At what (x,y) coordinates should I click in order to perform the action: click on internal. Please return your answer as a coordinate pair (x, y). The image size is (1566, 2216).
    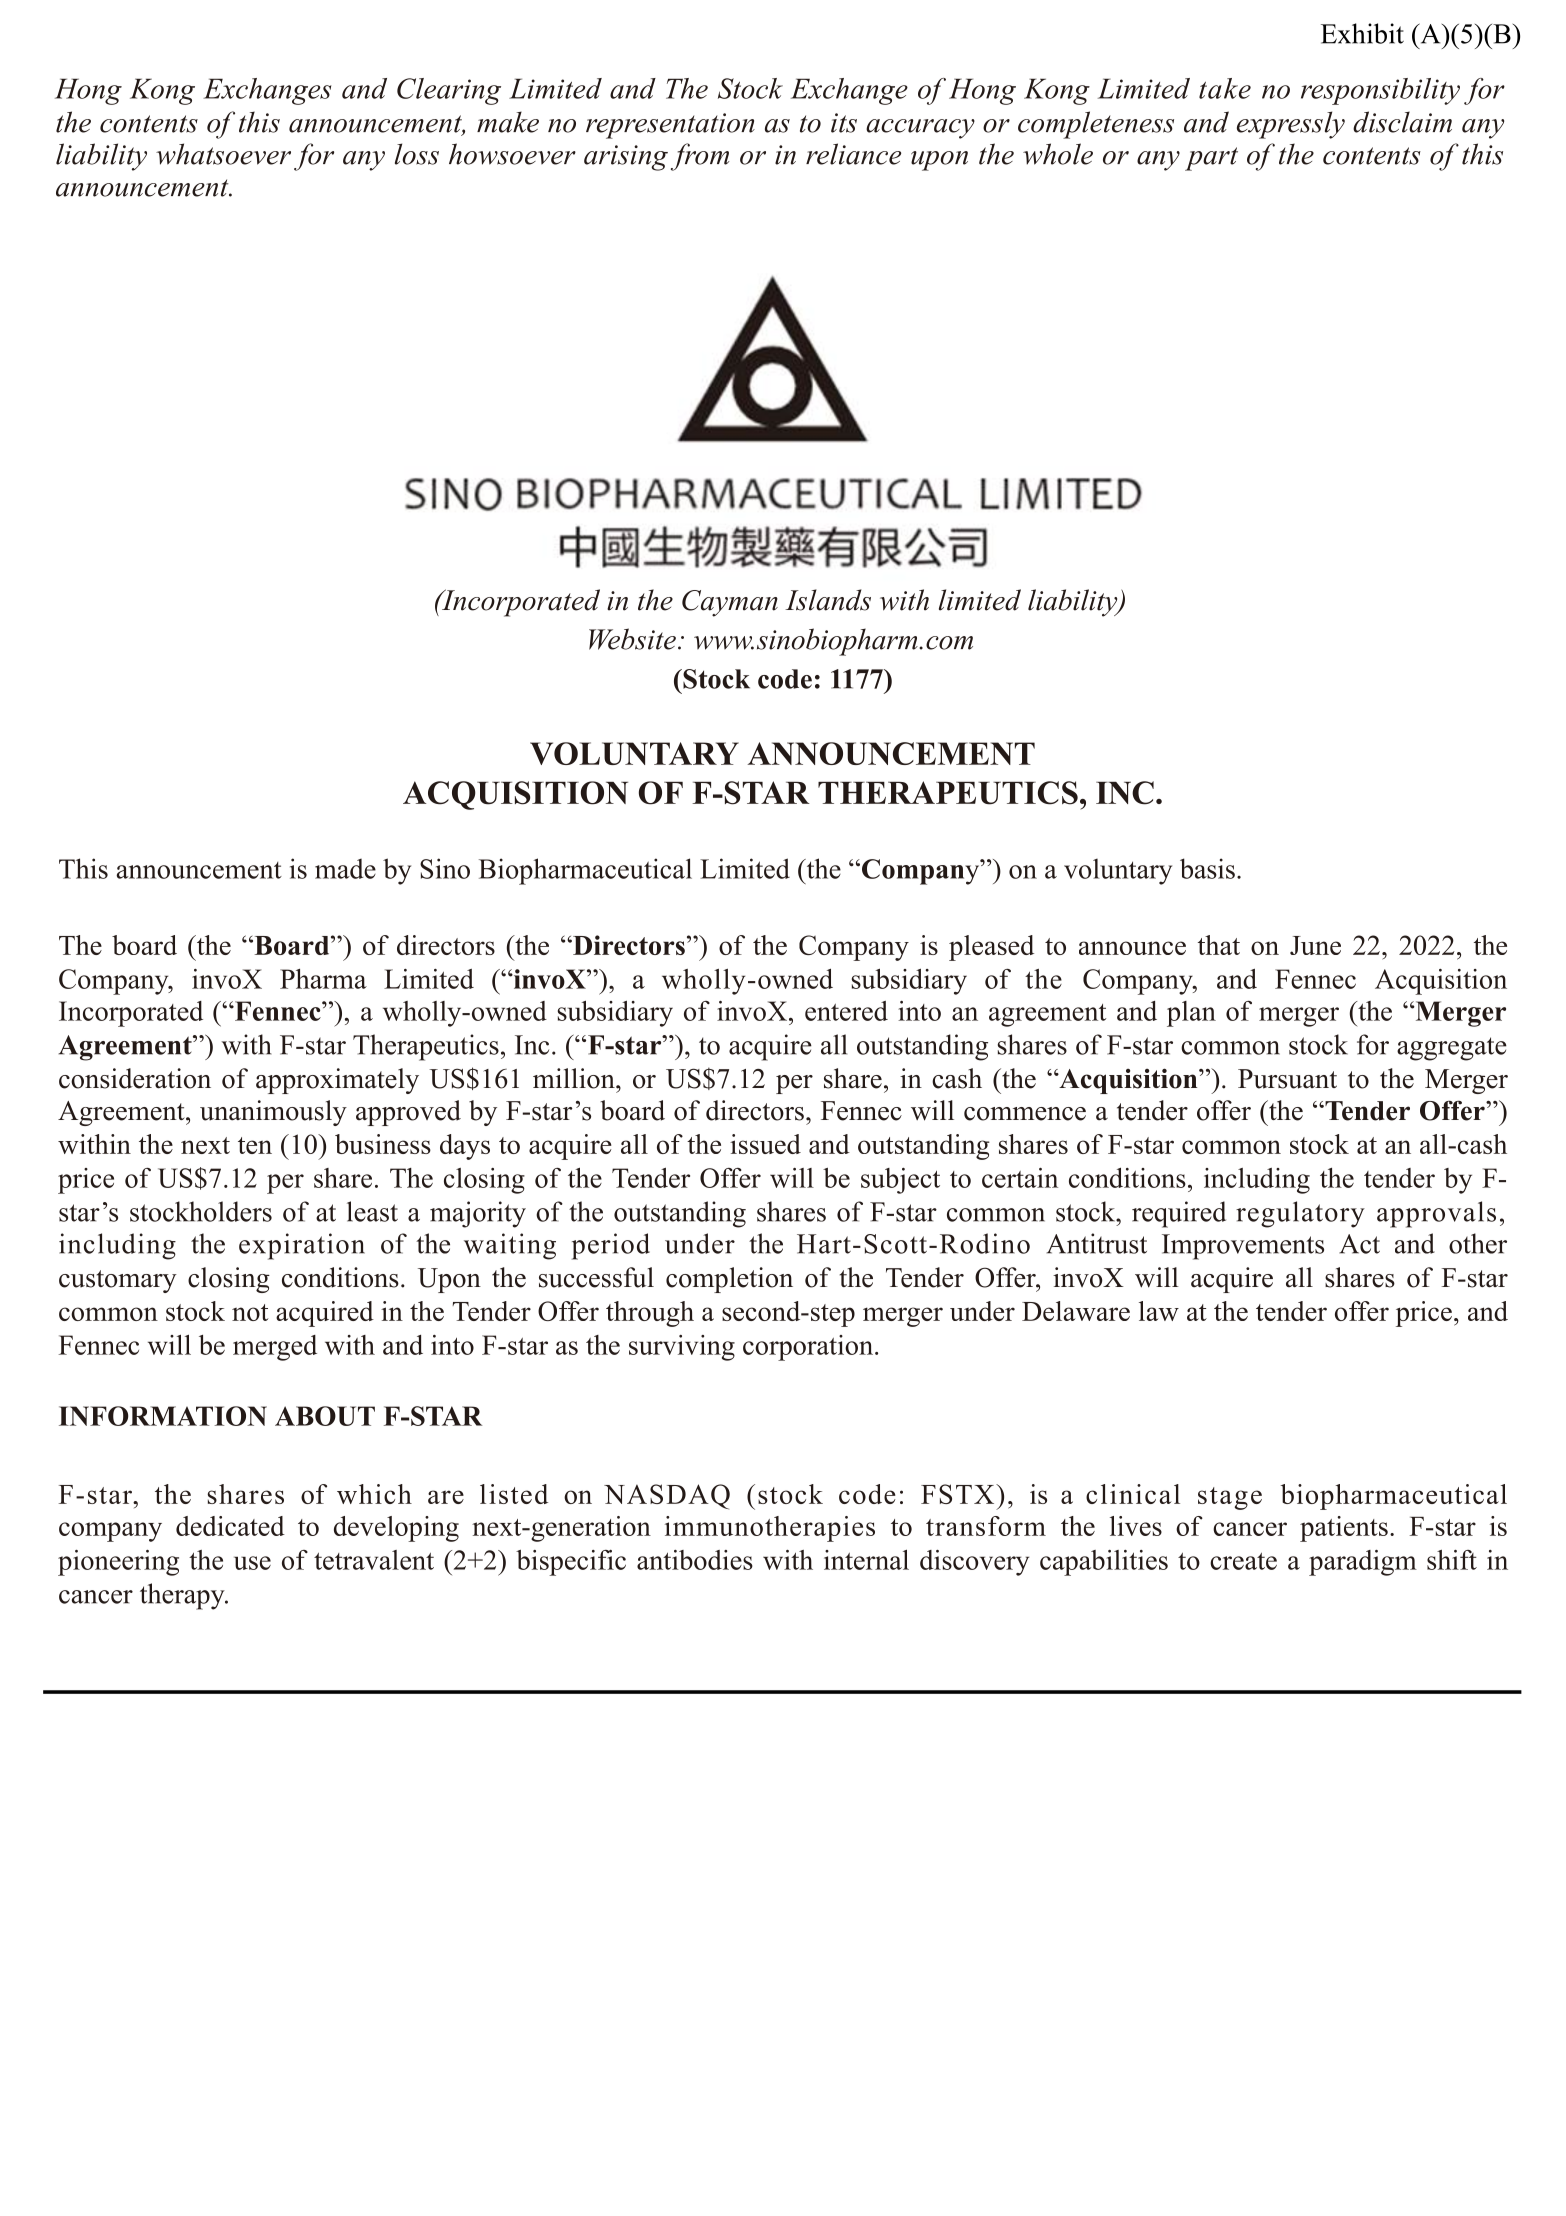
    Looking at the image, I should click on (866, 1560).
